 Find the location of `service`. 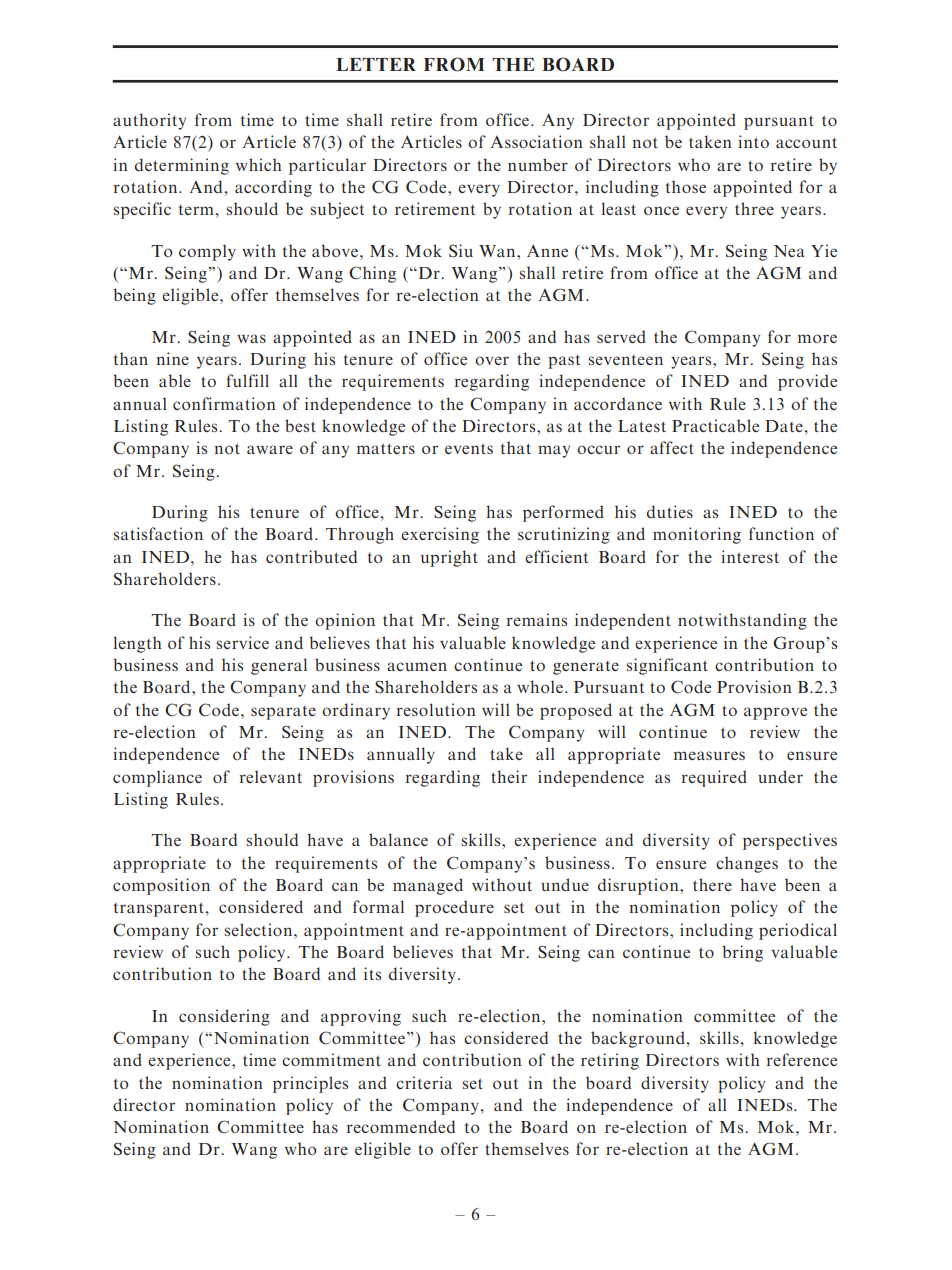

service is located at coordinates (243, 642).
